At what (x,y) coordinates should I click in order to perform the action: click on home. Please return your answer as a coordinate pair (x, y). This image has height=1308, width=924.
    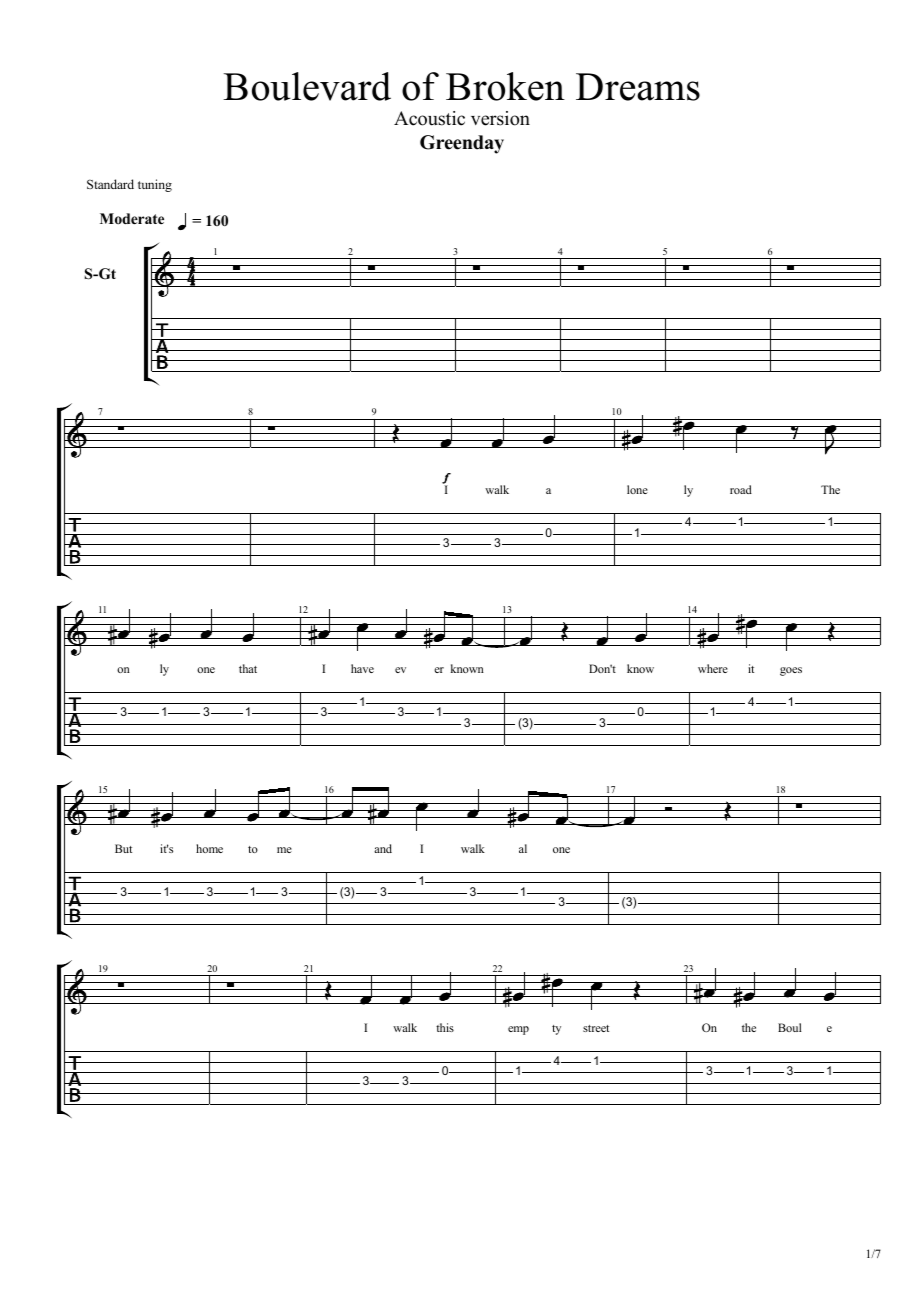
    Looking at the image, I should click on (209, 848).
